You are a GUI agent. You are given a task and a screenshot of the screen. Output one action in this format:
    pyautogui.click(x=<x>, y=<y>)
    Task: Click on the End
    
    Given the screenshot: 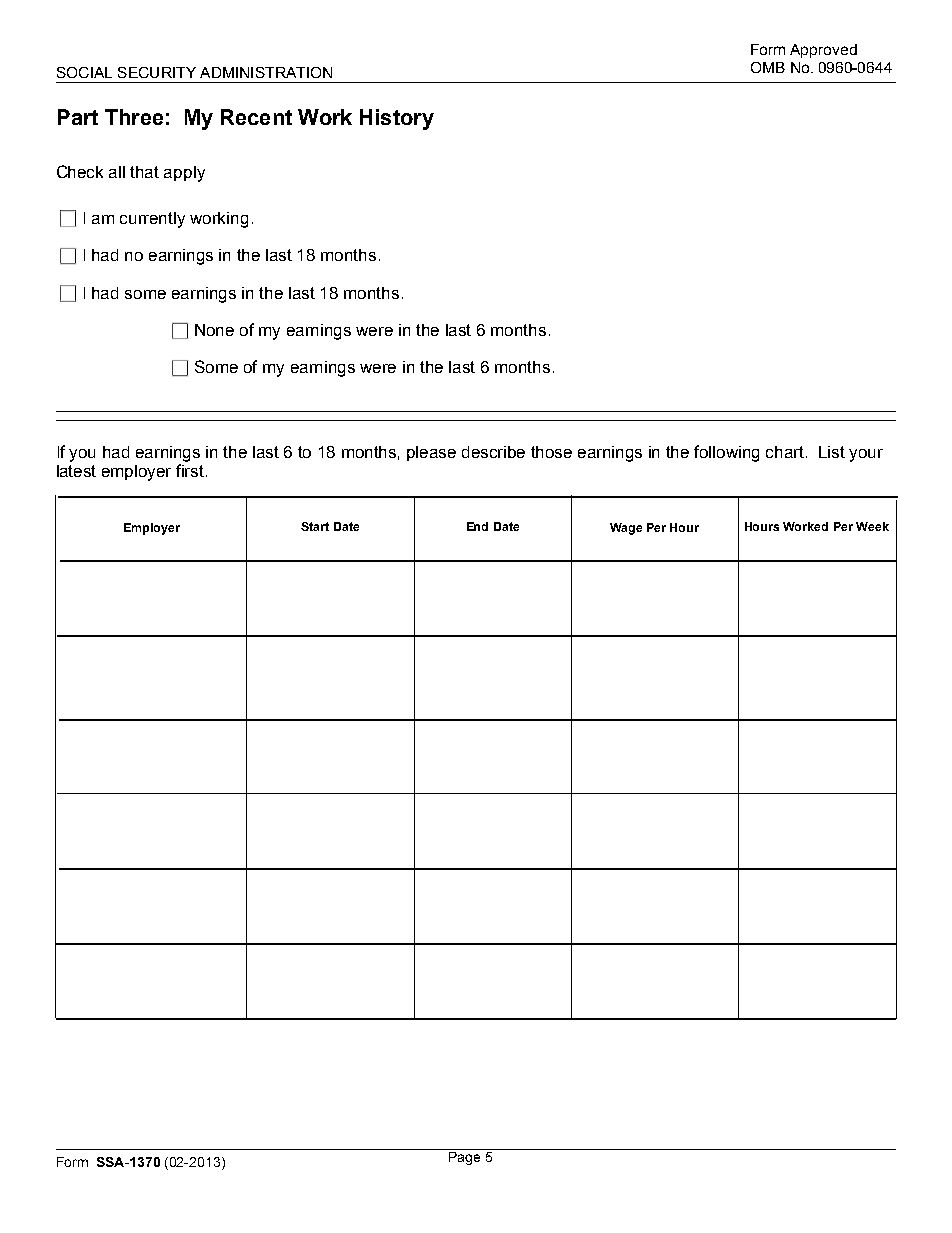 What is the action you would take?
    pyautogui.click(x=477, y=526)
